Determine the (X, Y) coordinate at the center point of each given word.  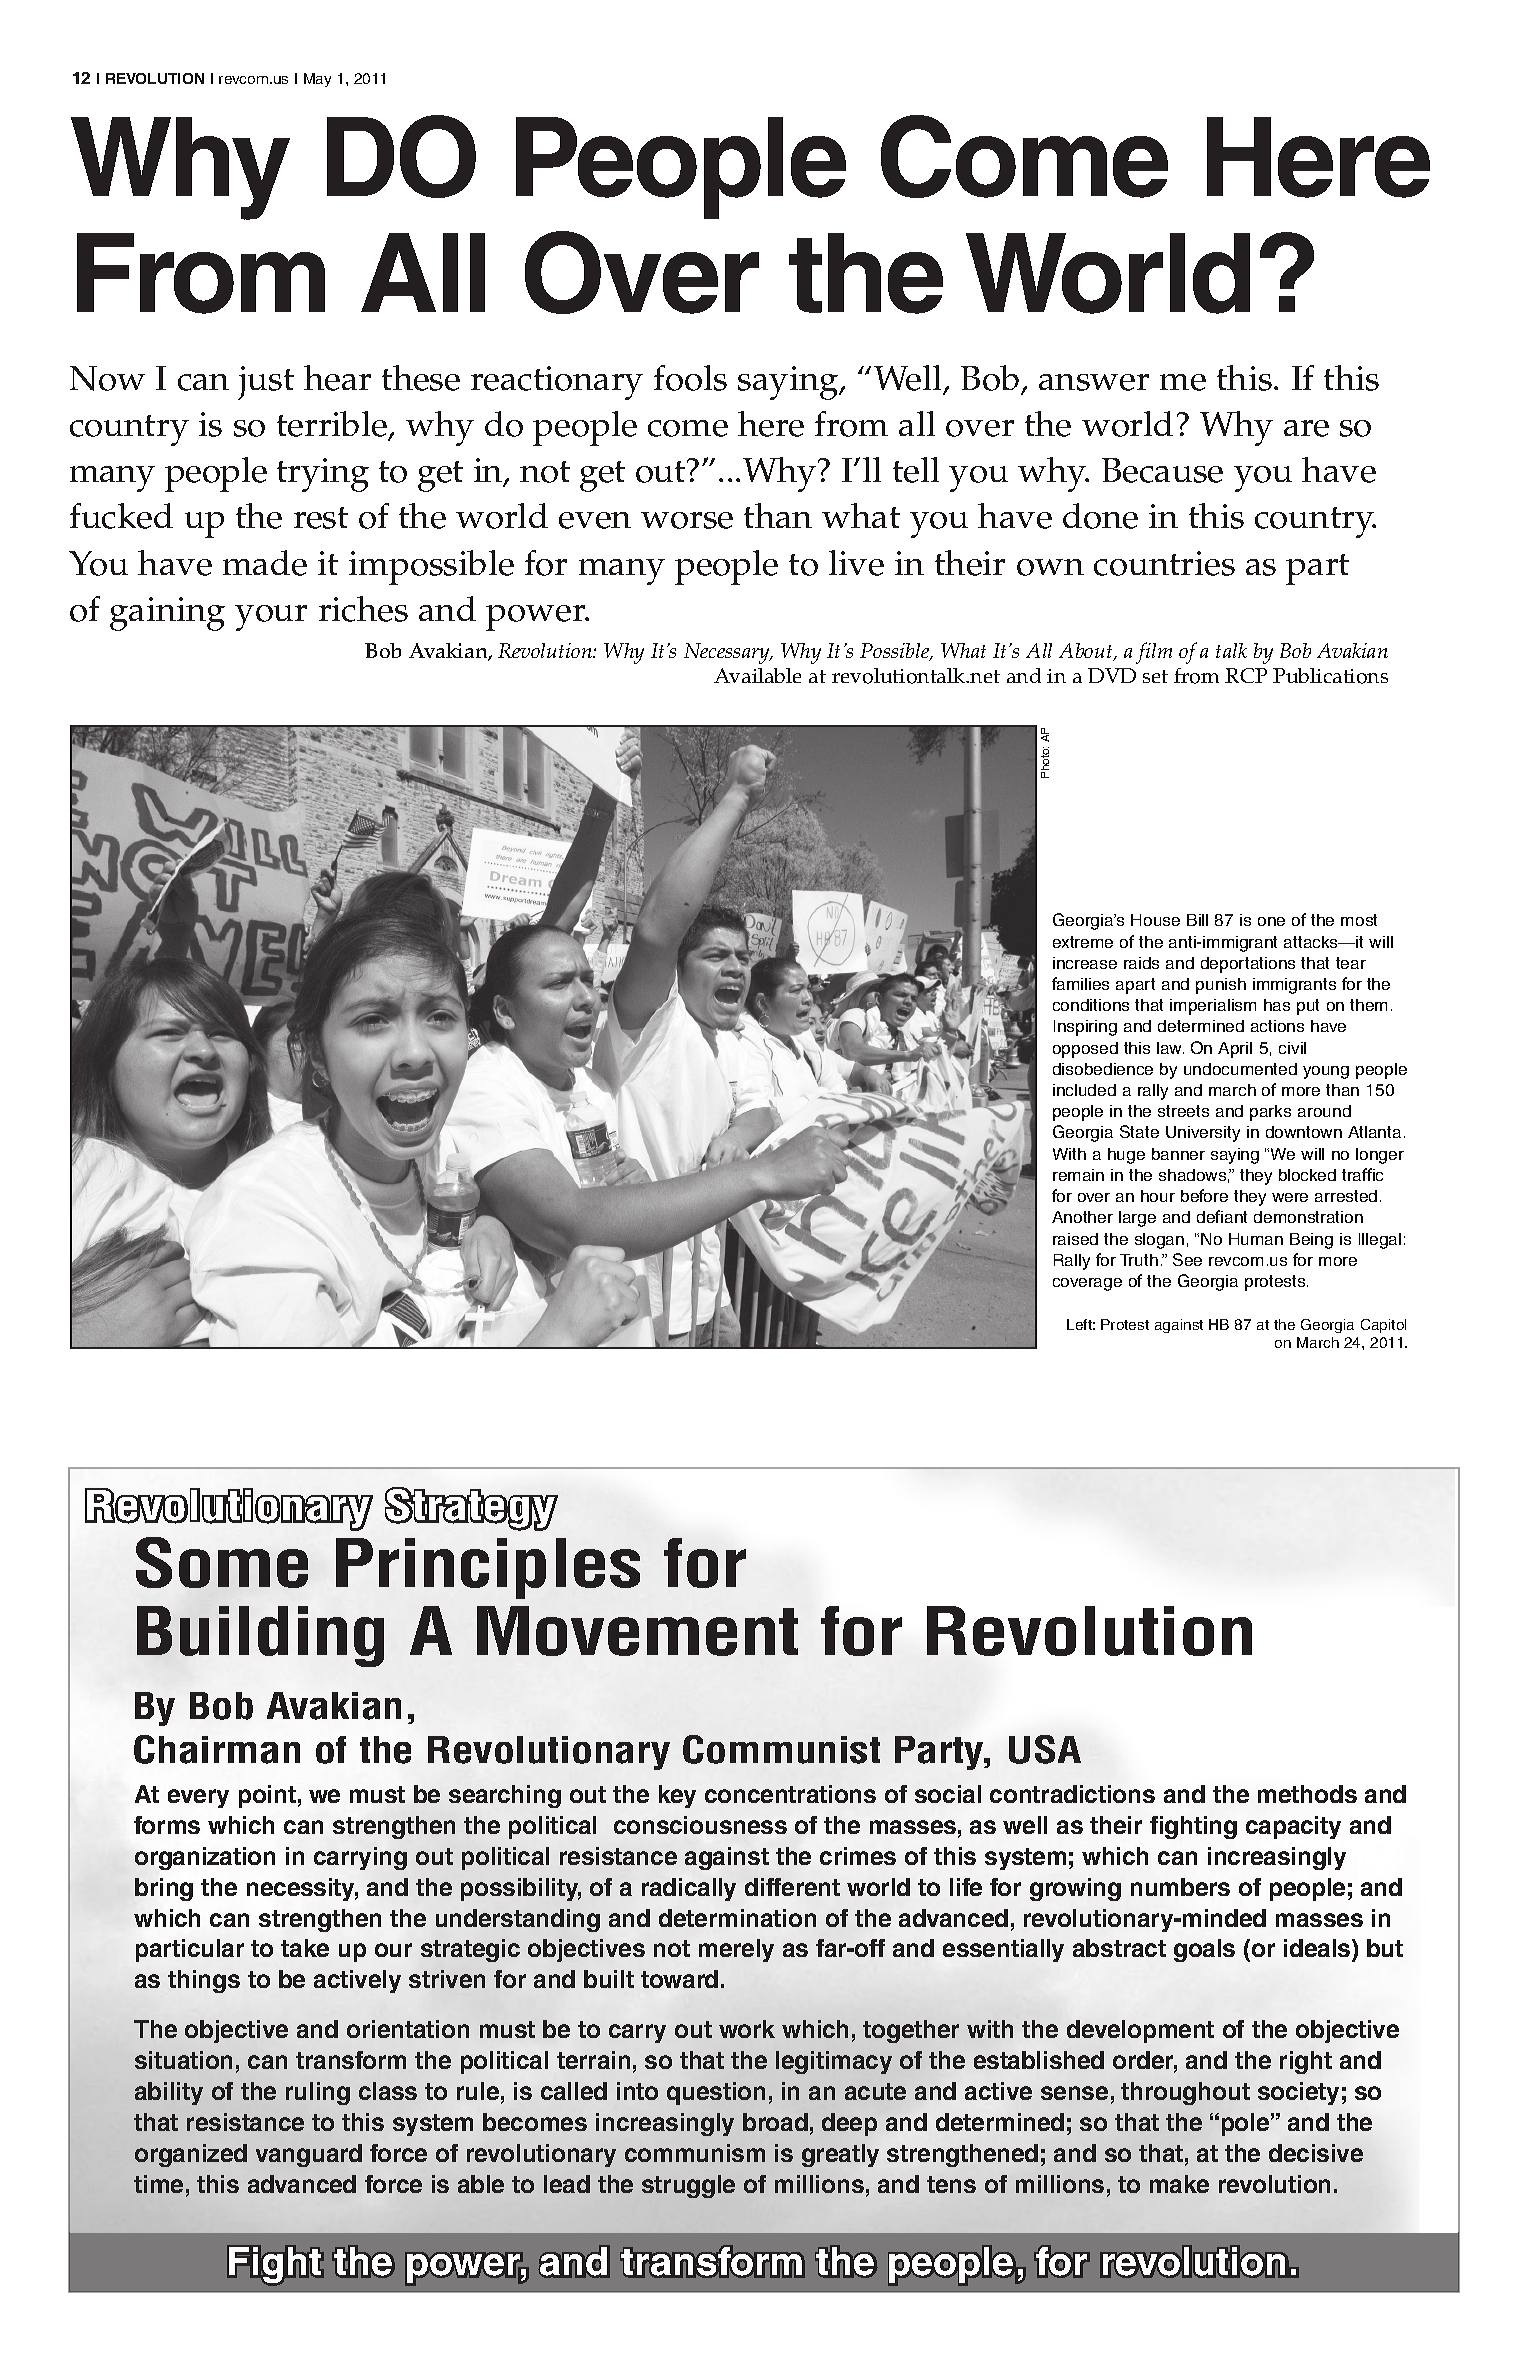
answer (1094, 382)
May (317, 80)
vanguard (309, 2155)
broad (775, 2122)
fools (690, 378)
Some (222, 1562)
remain (1078, 1175)
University (1203, 1134)
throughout (1185, 2093)
